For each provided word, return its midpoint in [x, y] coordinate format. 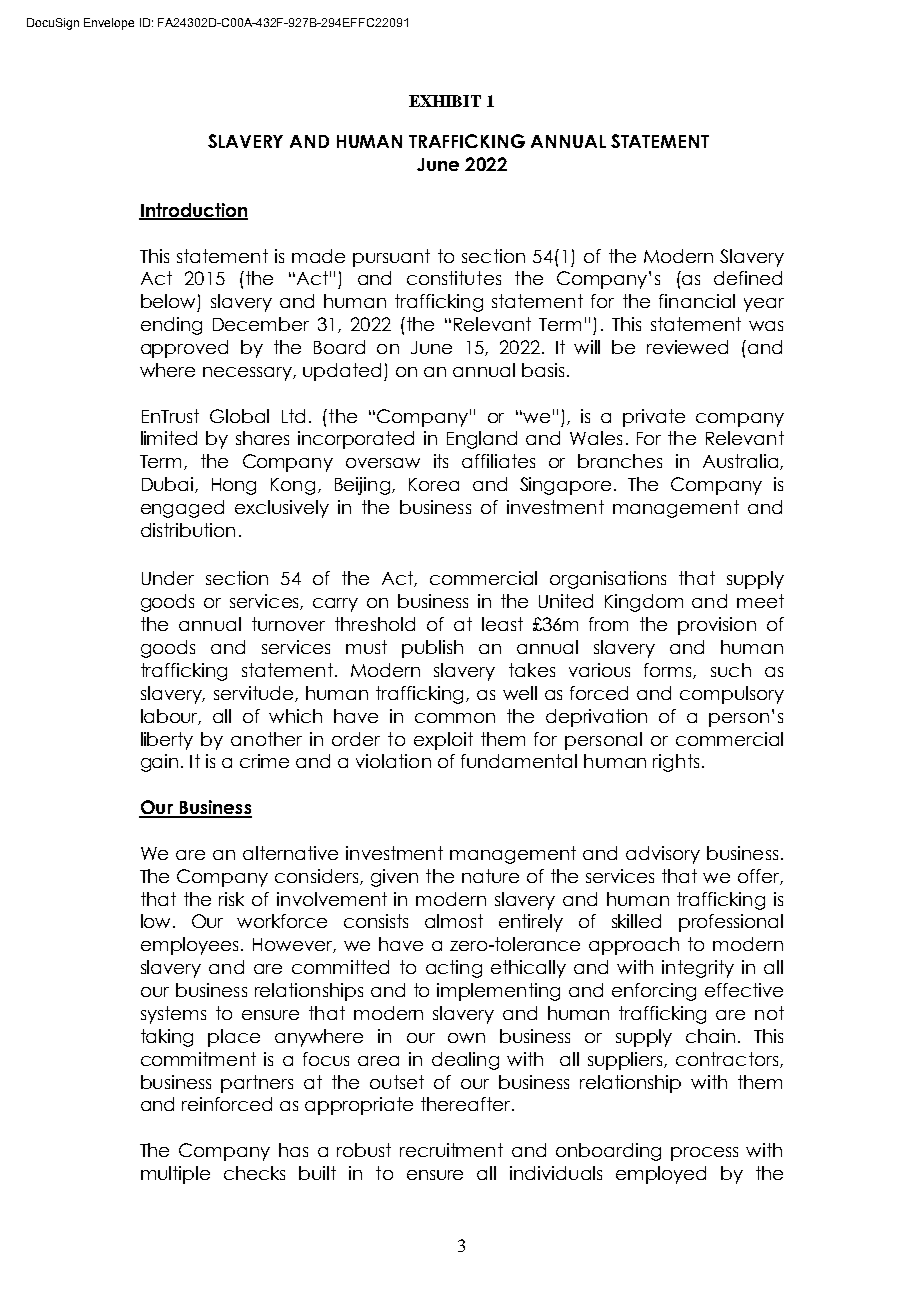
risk [231, 899]
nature [490, 876]
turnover [288, 624]
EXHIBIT [445, 101]
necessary [248, 374]
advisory [663, 855]
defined [748, 278]
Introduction [193, 211]
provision [717, 626]
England [482, 440]
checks [254, 1173]
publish [432, 649]
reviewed [687, 347]
